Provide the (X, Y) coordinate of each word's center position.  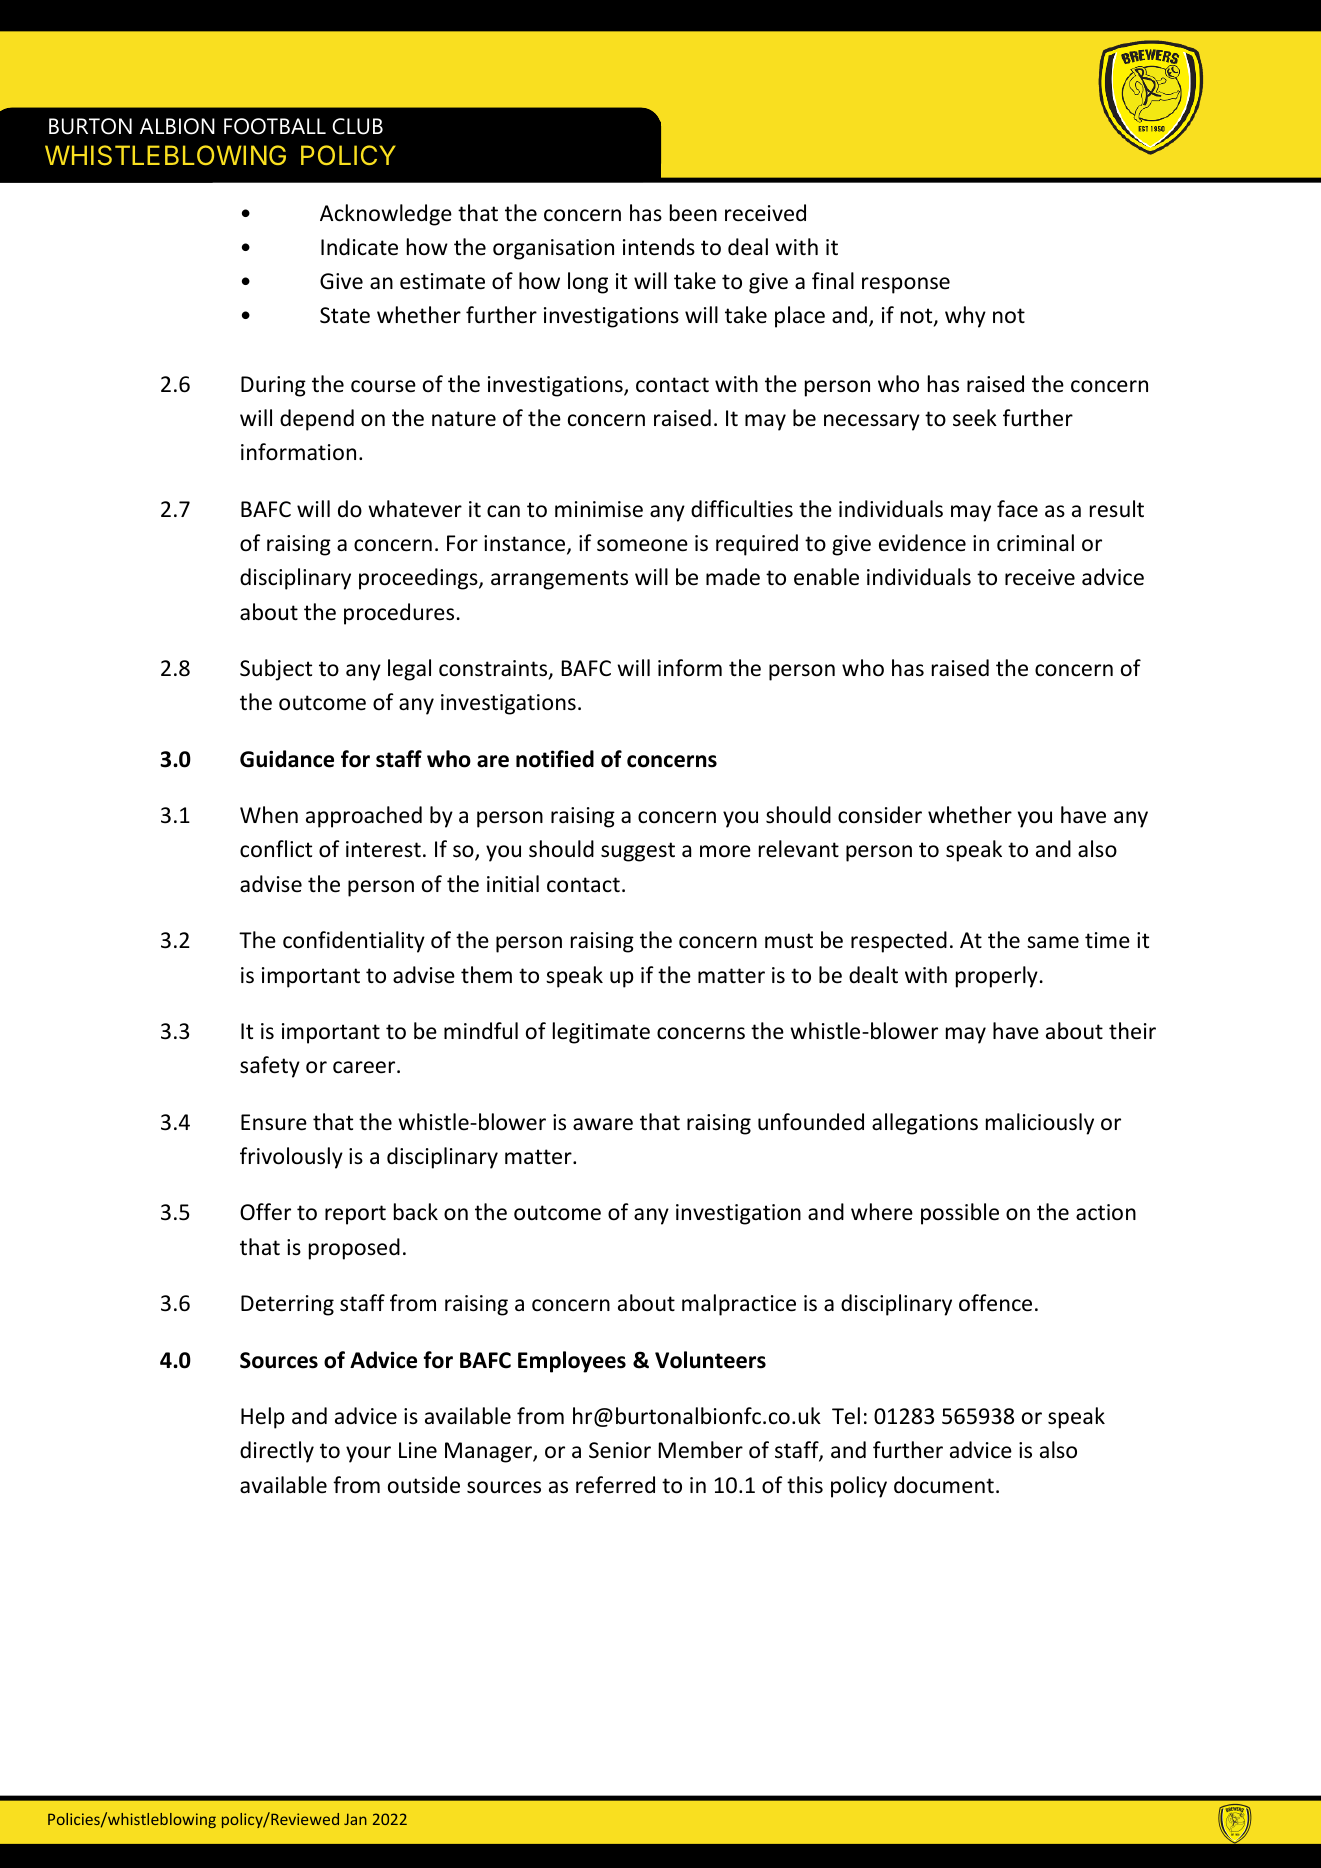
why (965, 317)
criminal (1035, 542)
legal (409, 670)
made (733, 577)
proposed (354, 1249)
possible (960, 1214)
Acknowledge (386, 215)
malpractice (739, 1305)
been (693, 213)
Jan (355, 1819)
